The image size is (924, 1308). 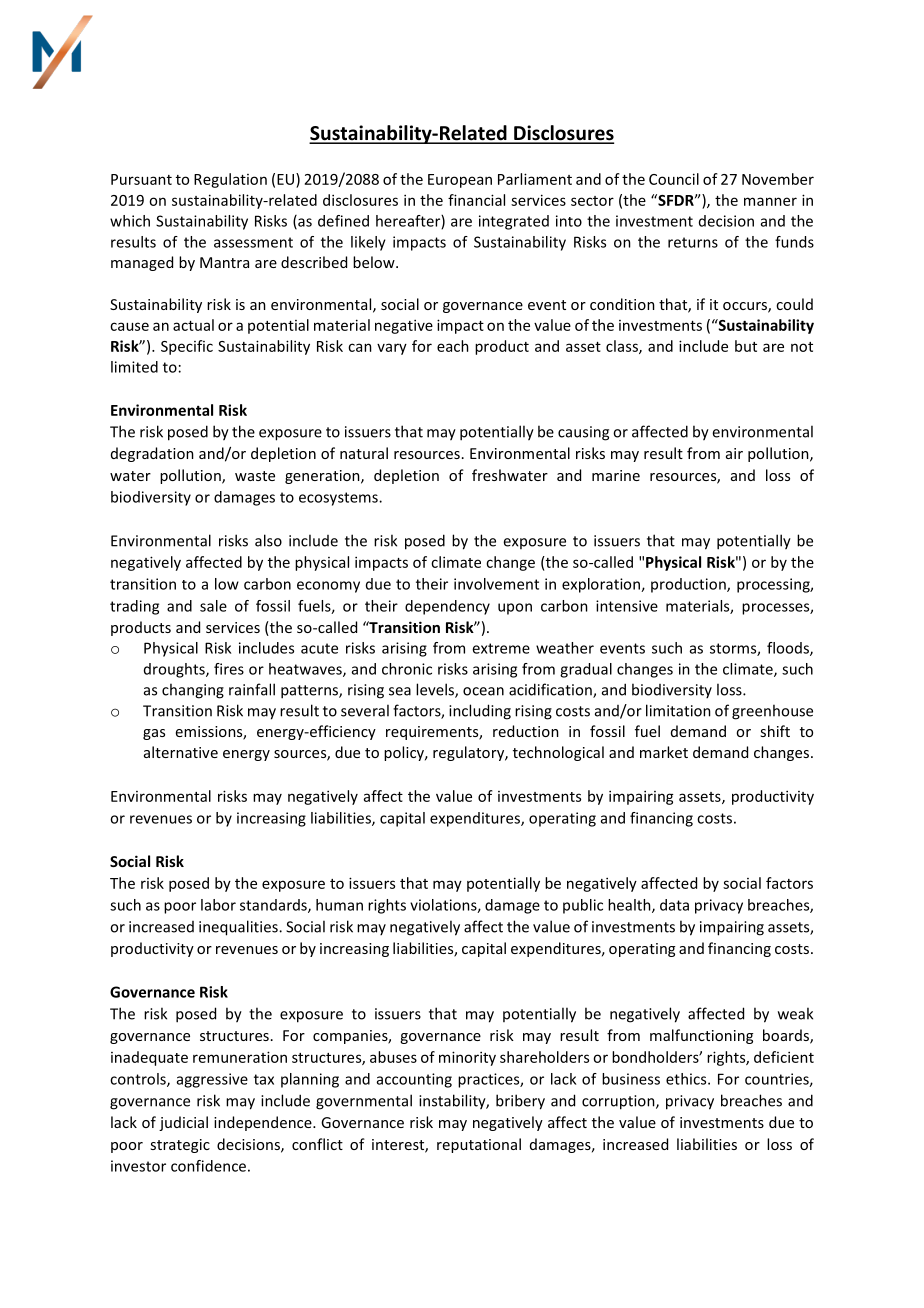 What do you see at coordinates (479, 1145) in the screenshot?
I see `reputational` at bounding box center [479, 1145].
